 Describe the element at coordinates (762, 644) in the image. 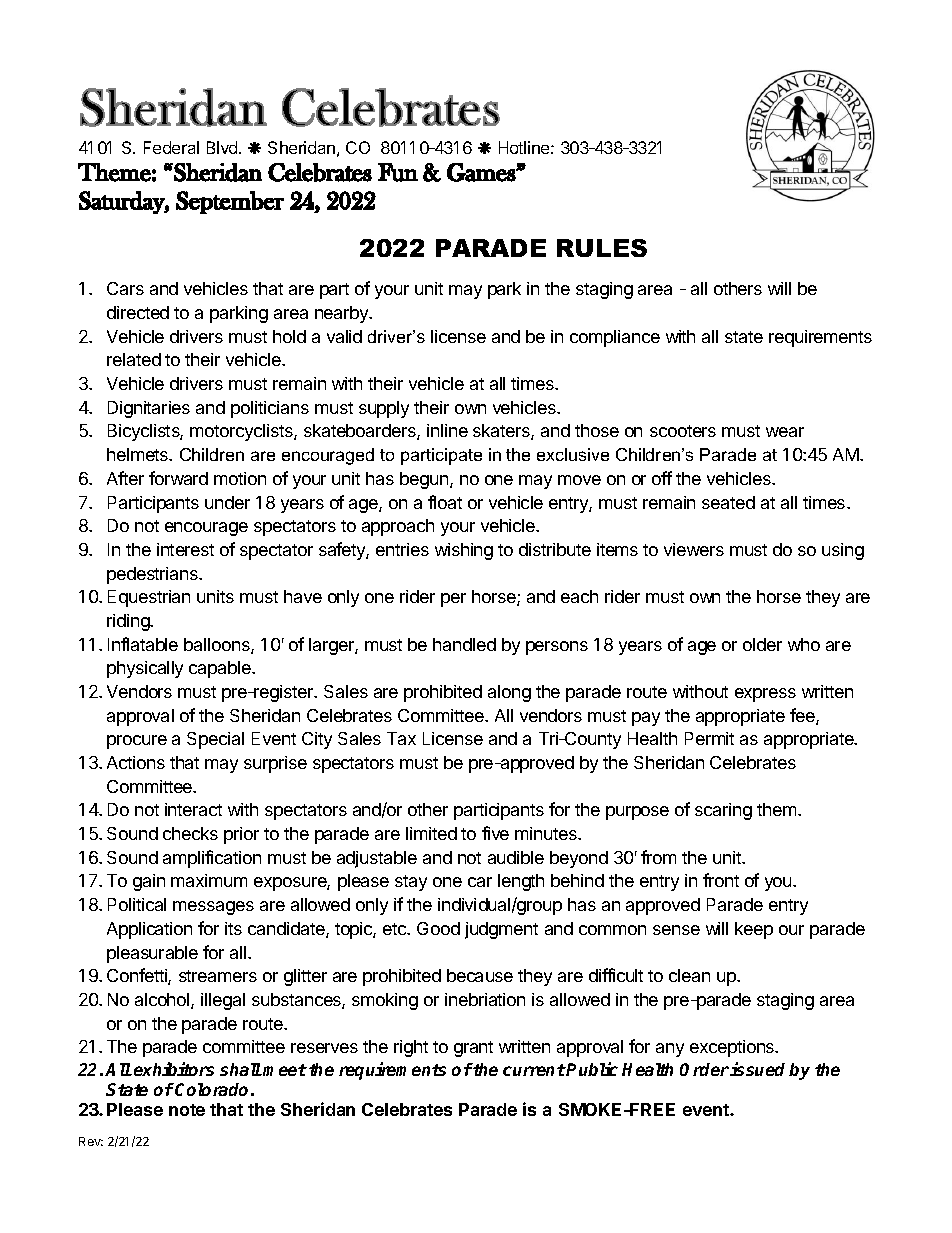

I see `older` at that location.
